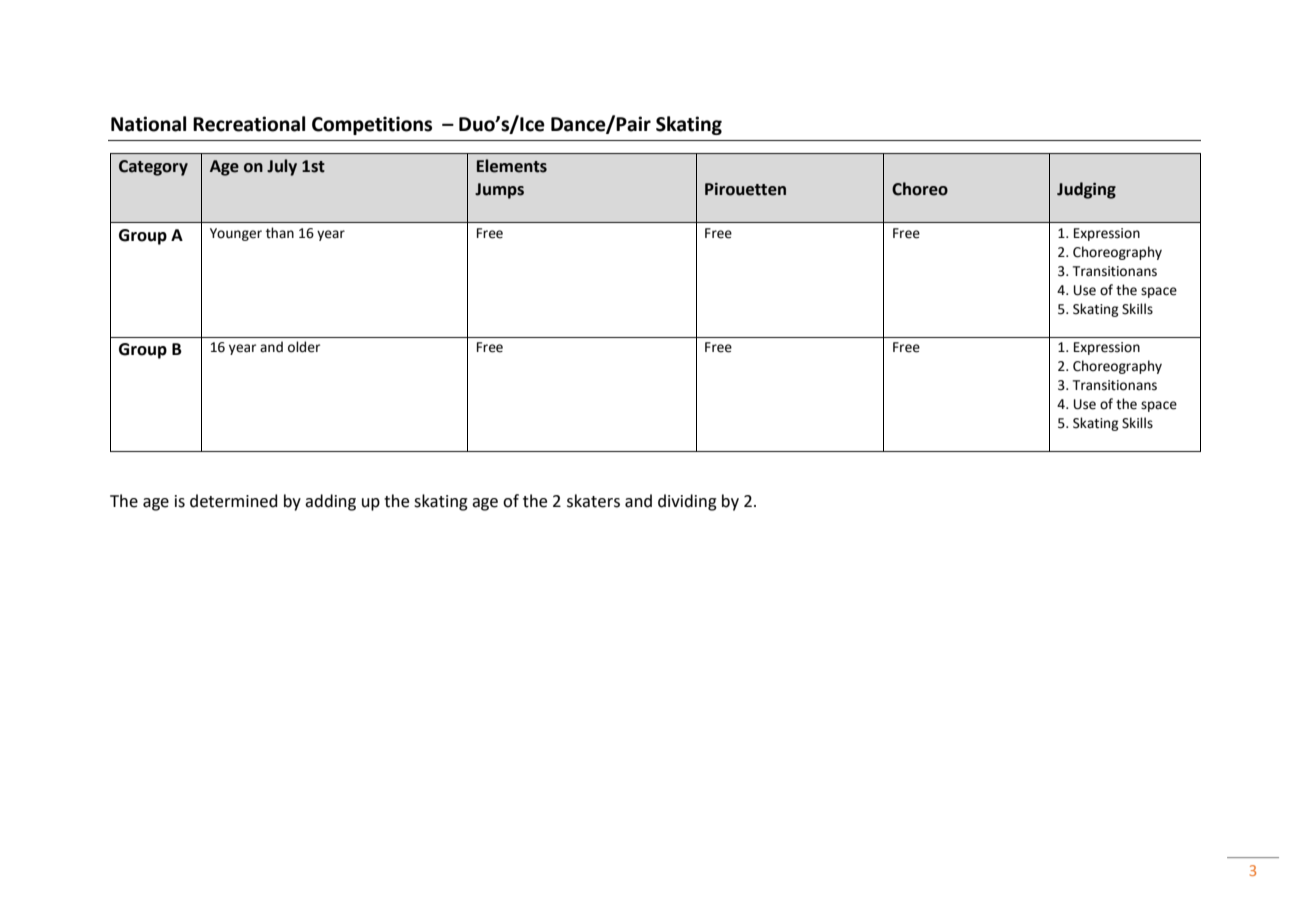 The width and height of the page is (1308, 924). What do you see at coordinates (249, 124) in the page?
I see `Recreational` at bounding box center [249, 124].
